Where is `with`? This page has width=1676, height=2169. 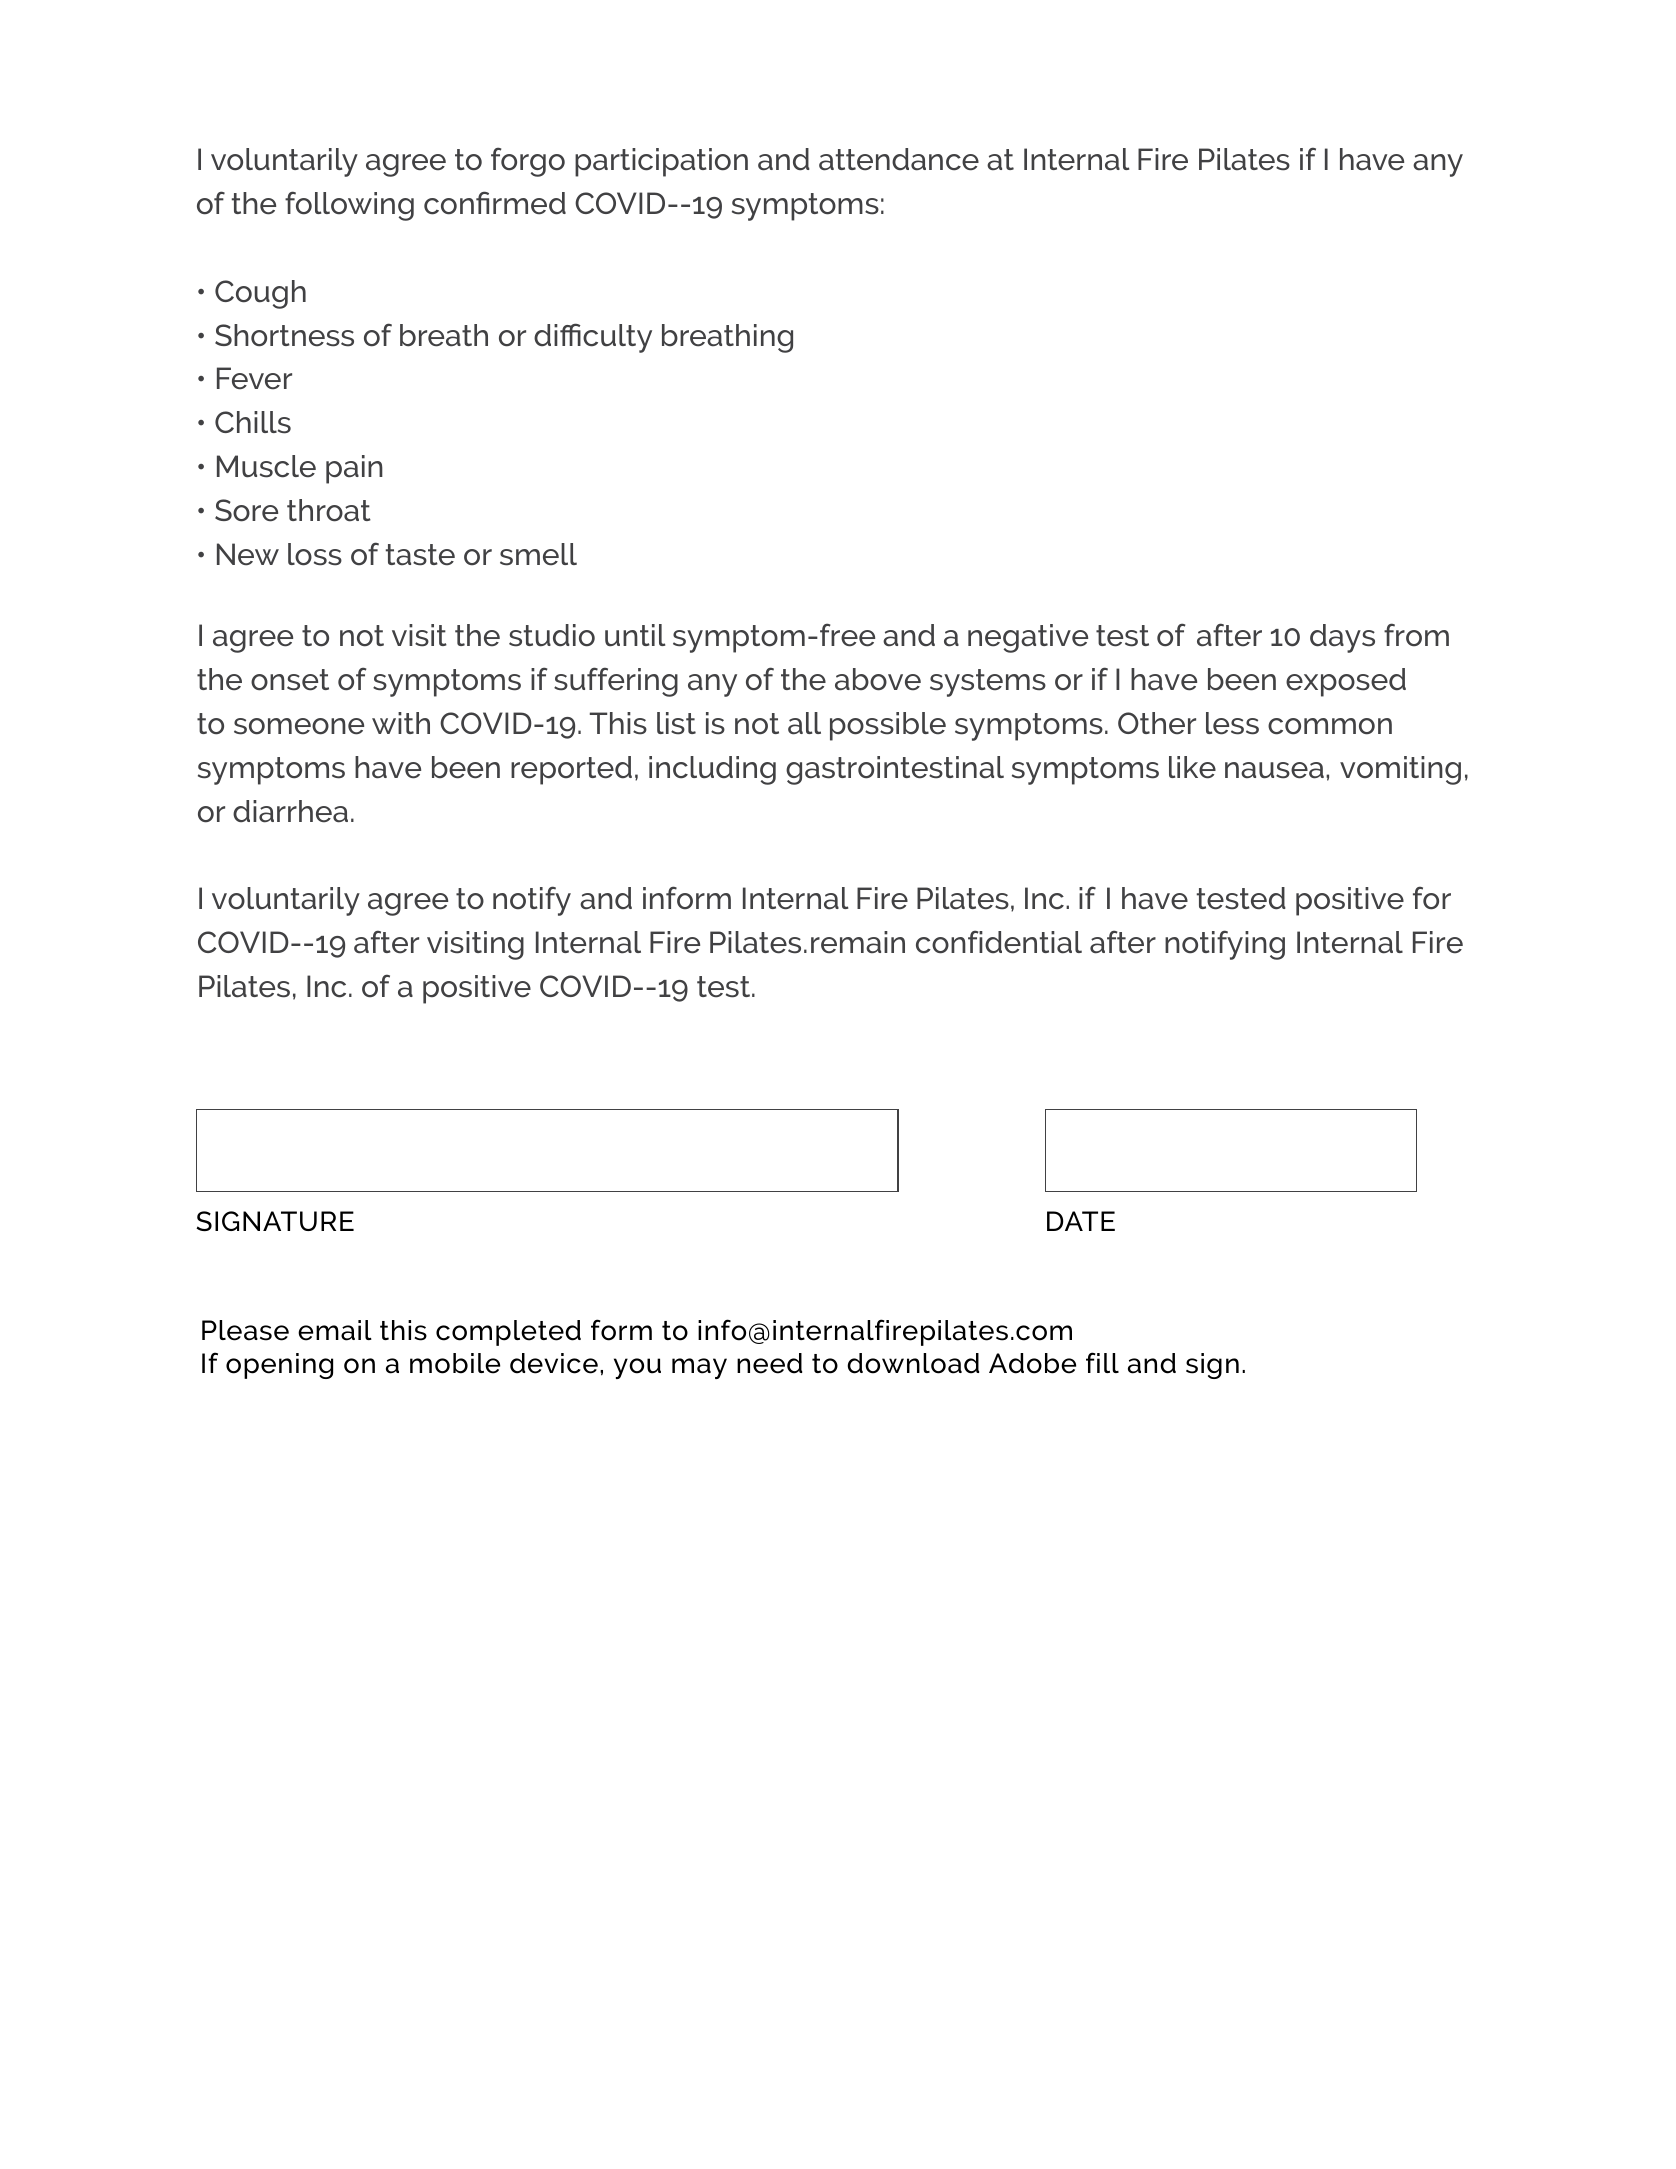
with is located at coordinates (401, 723).
